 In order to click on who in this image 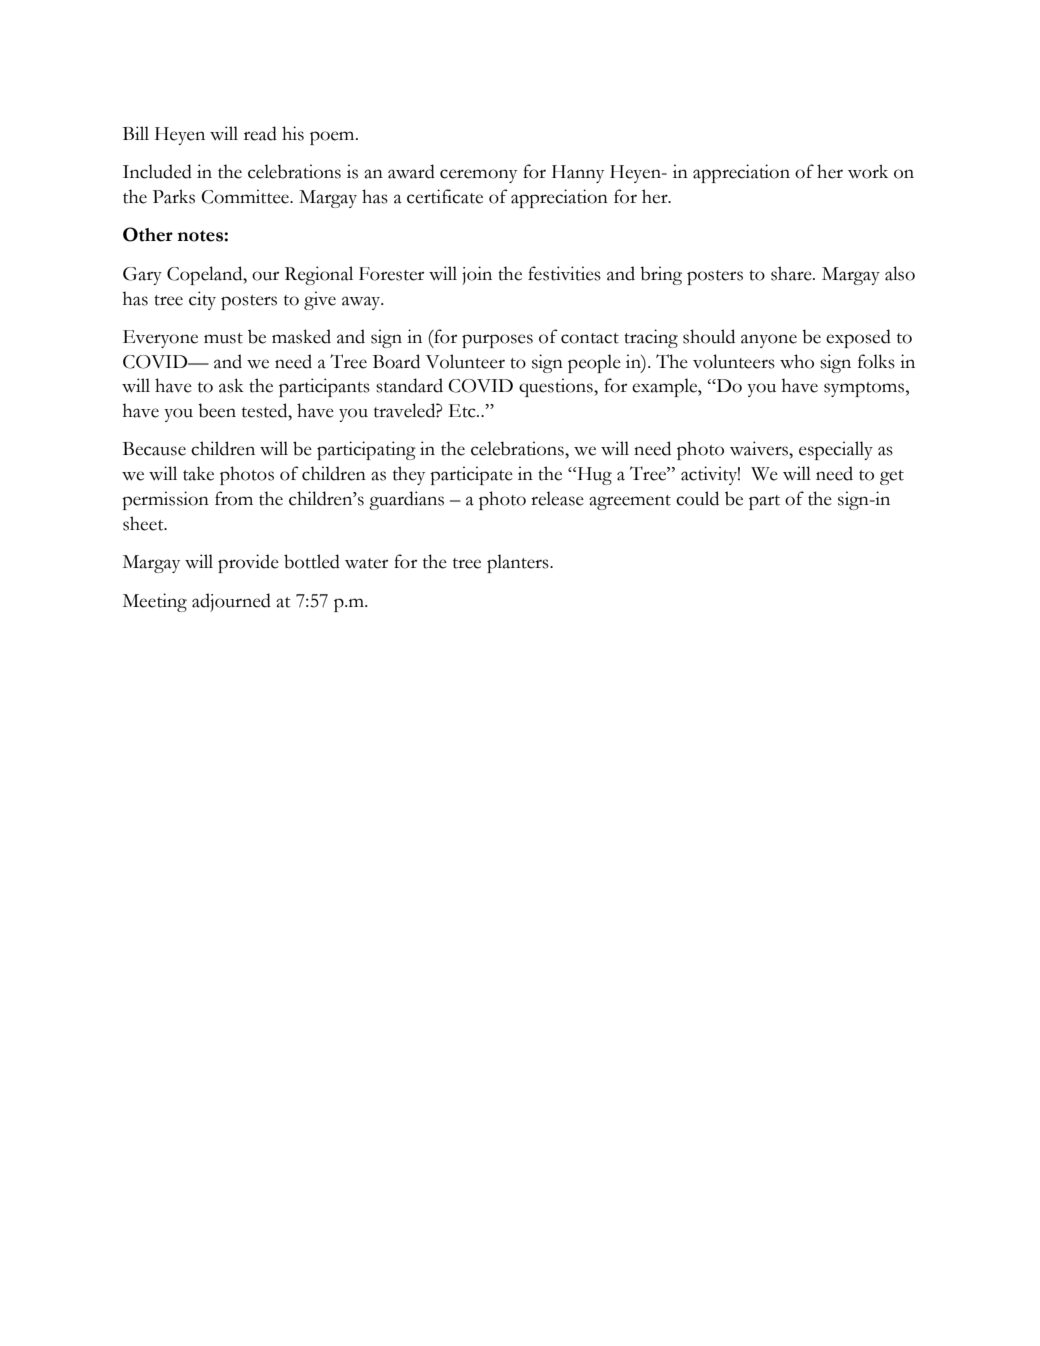, I will do `click(797, 361)`.
